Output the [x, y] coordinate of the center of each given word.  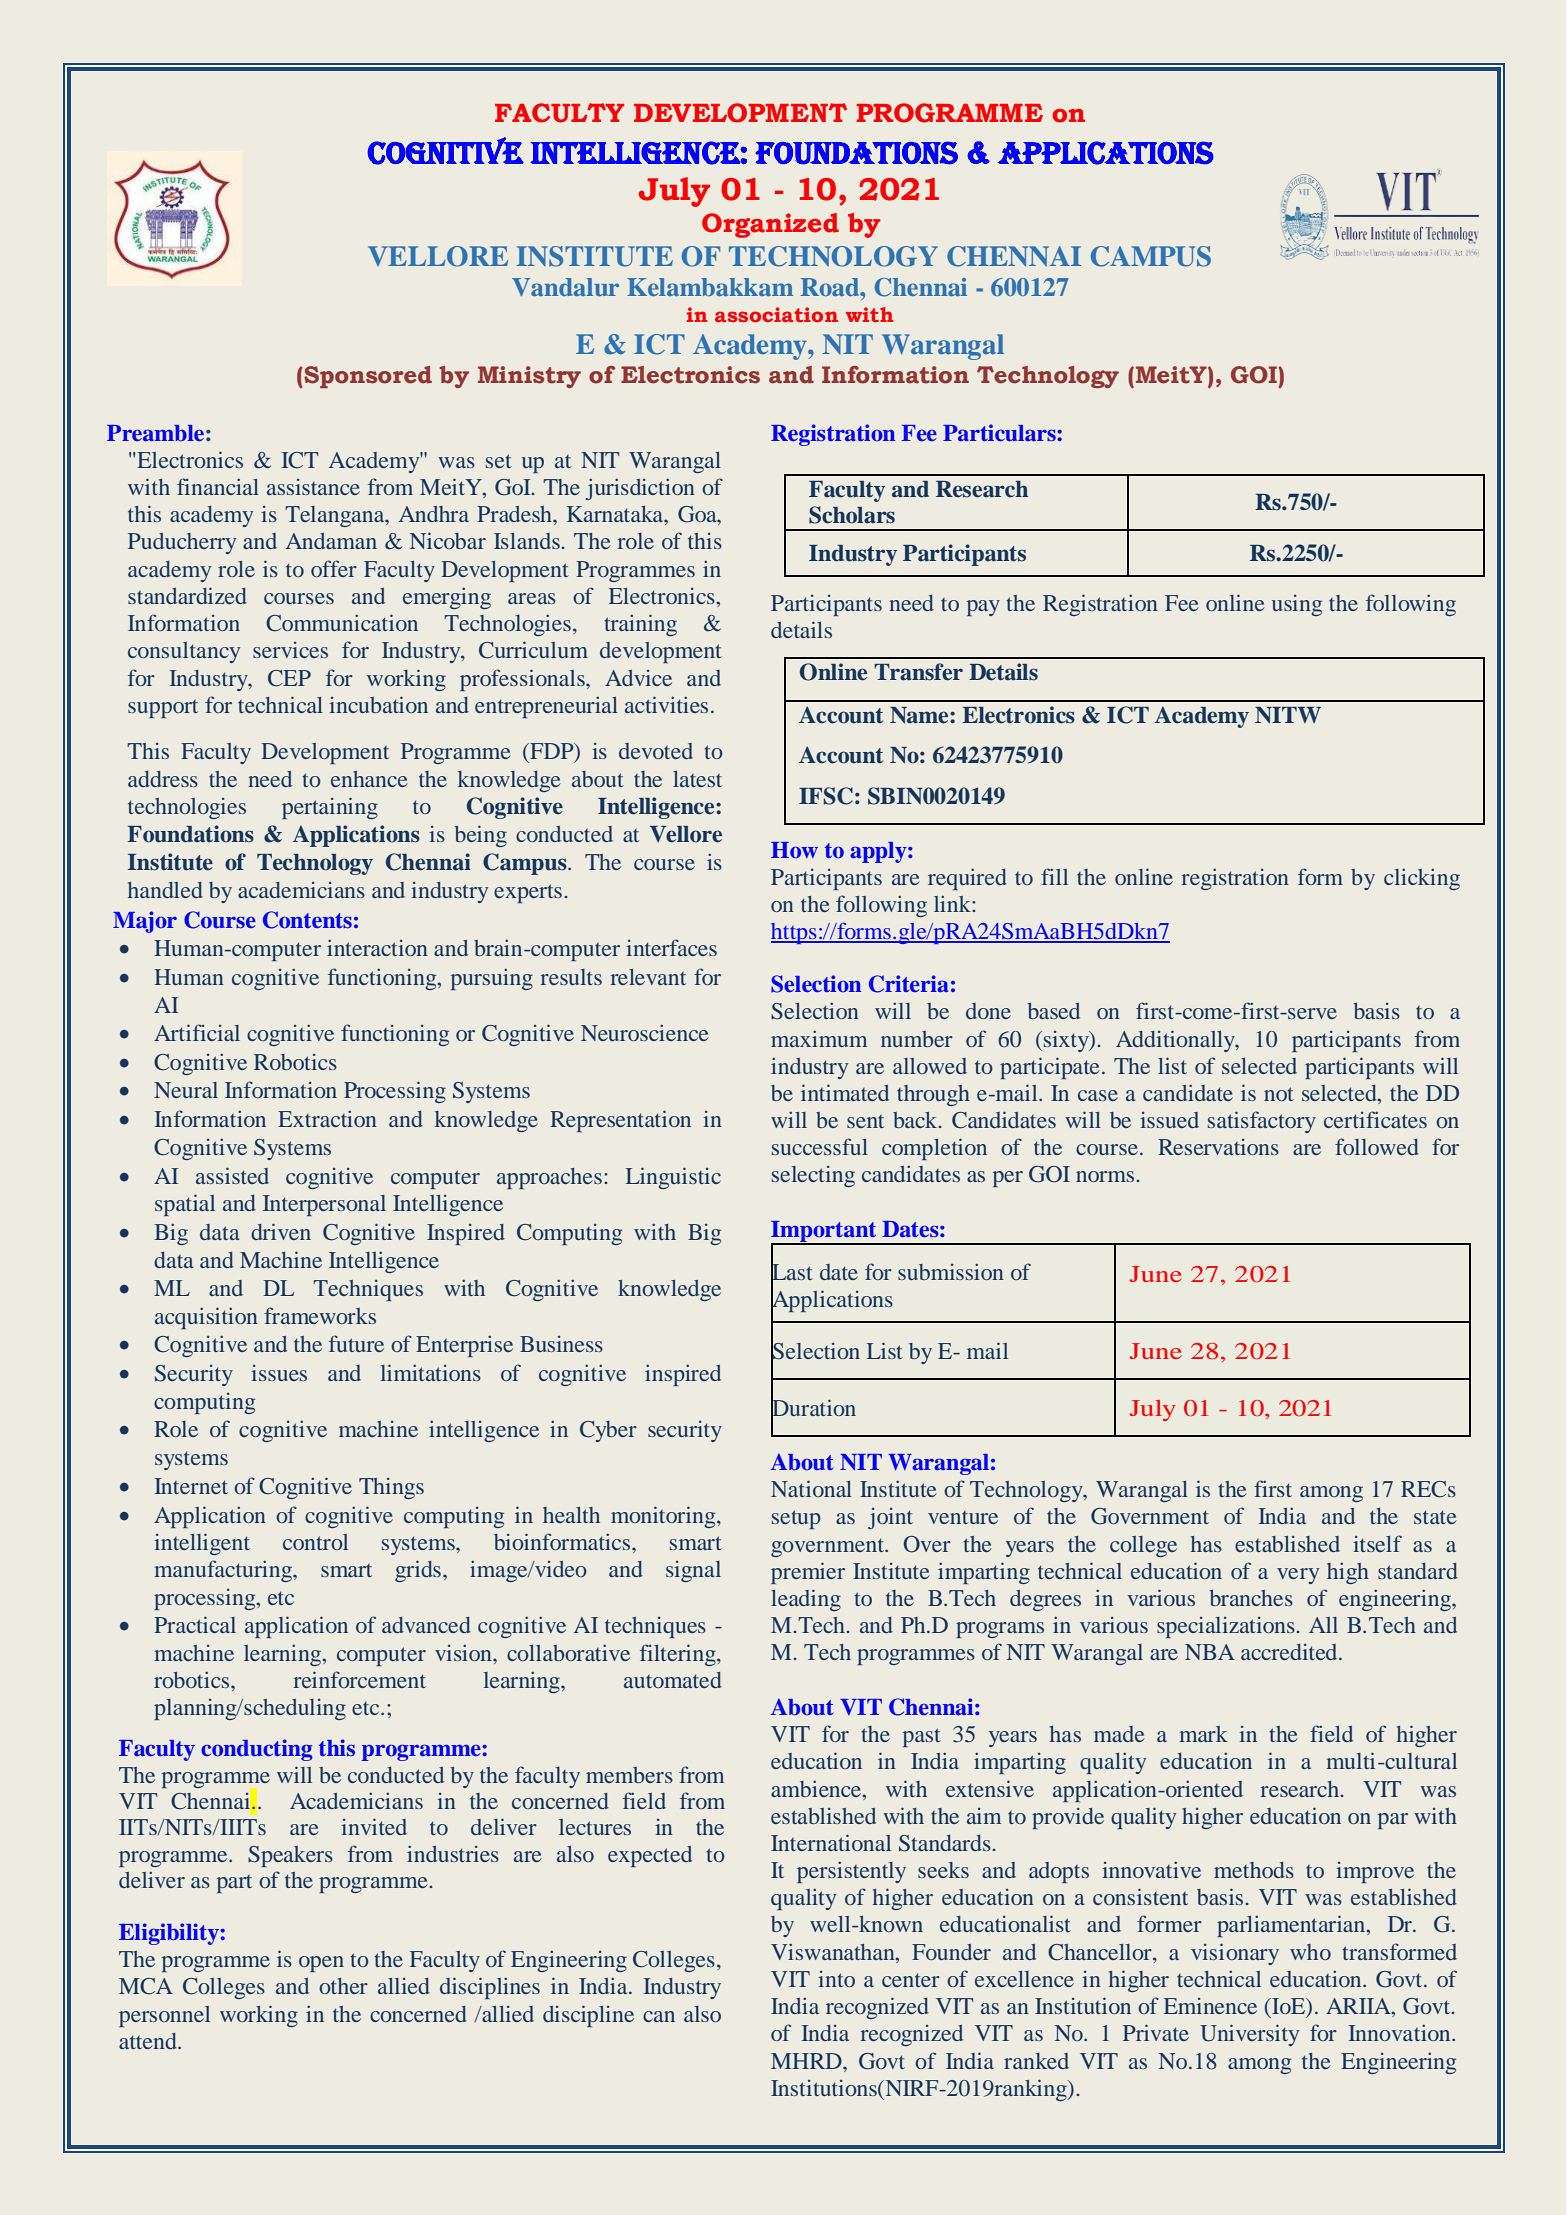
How [794, 850]
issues [279, 1373]
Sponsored [367, 377]
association [776, 315]
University [1249, 2035]
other [343, 1986]
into [836, 1979]
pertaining [330, 808]
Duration [813, 1408]
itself [1377, 1543]
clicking [1422, 879]
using [1297, 605]
